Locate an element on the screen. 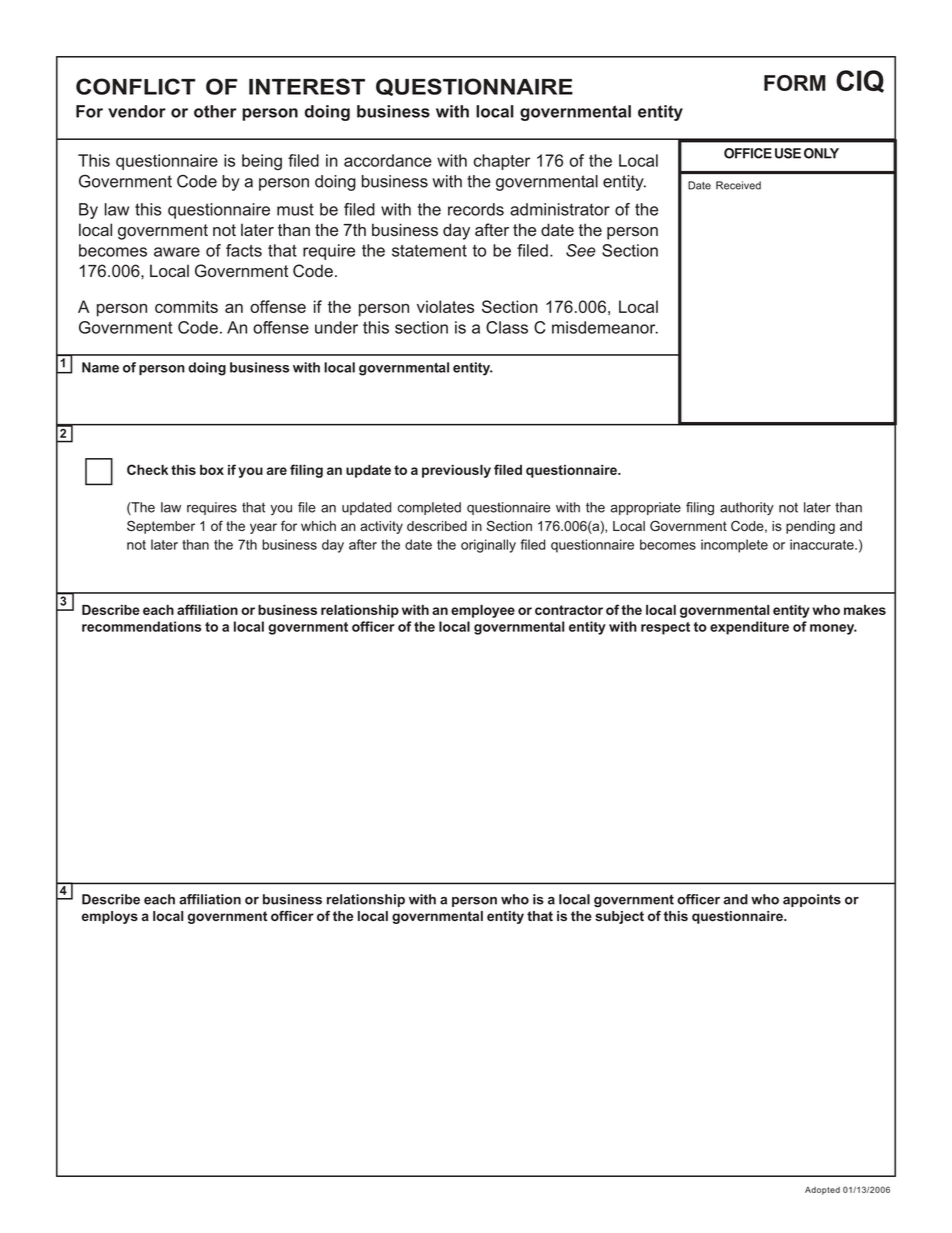 This screenshot has height=1233, width=952. box is located at coordinates (212, 470).
